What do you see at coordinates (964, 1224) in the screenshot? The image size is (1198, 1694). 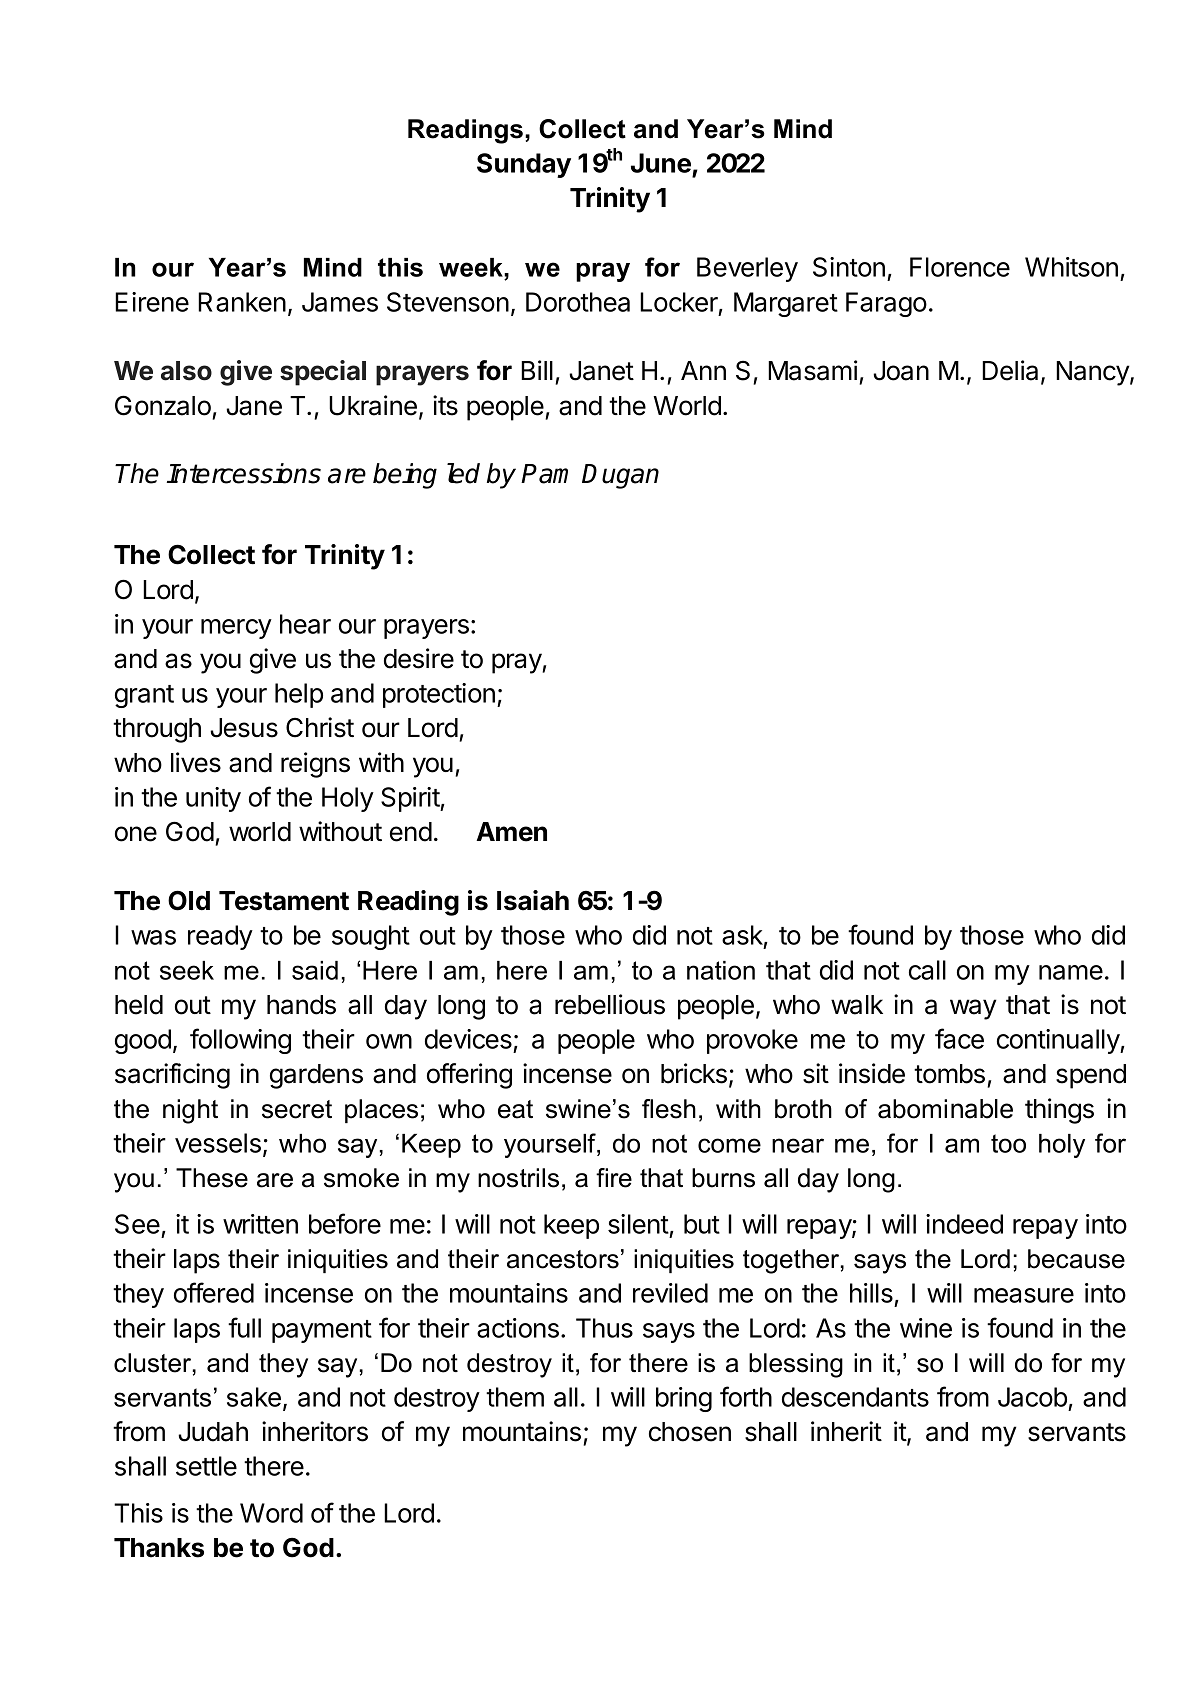 I see `indeed` at bounding box center [964, 1224].
